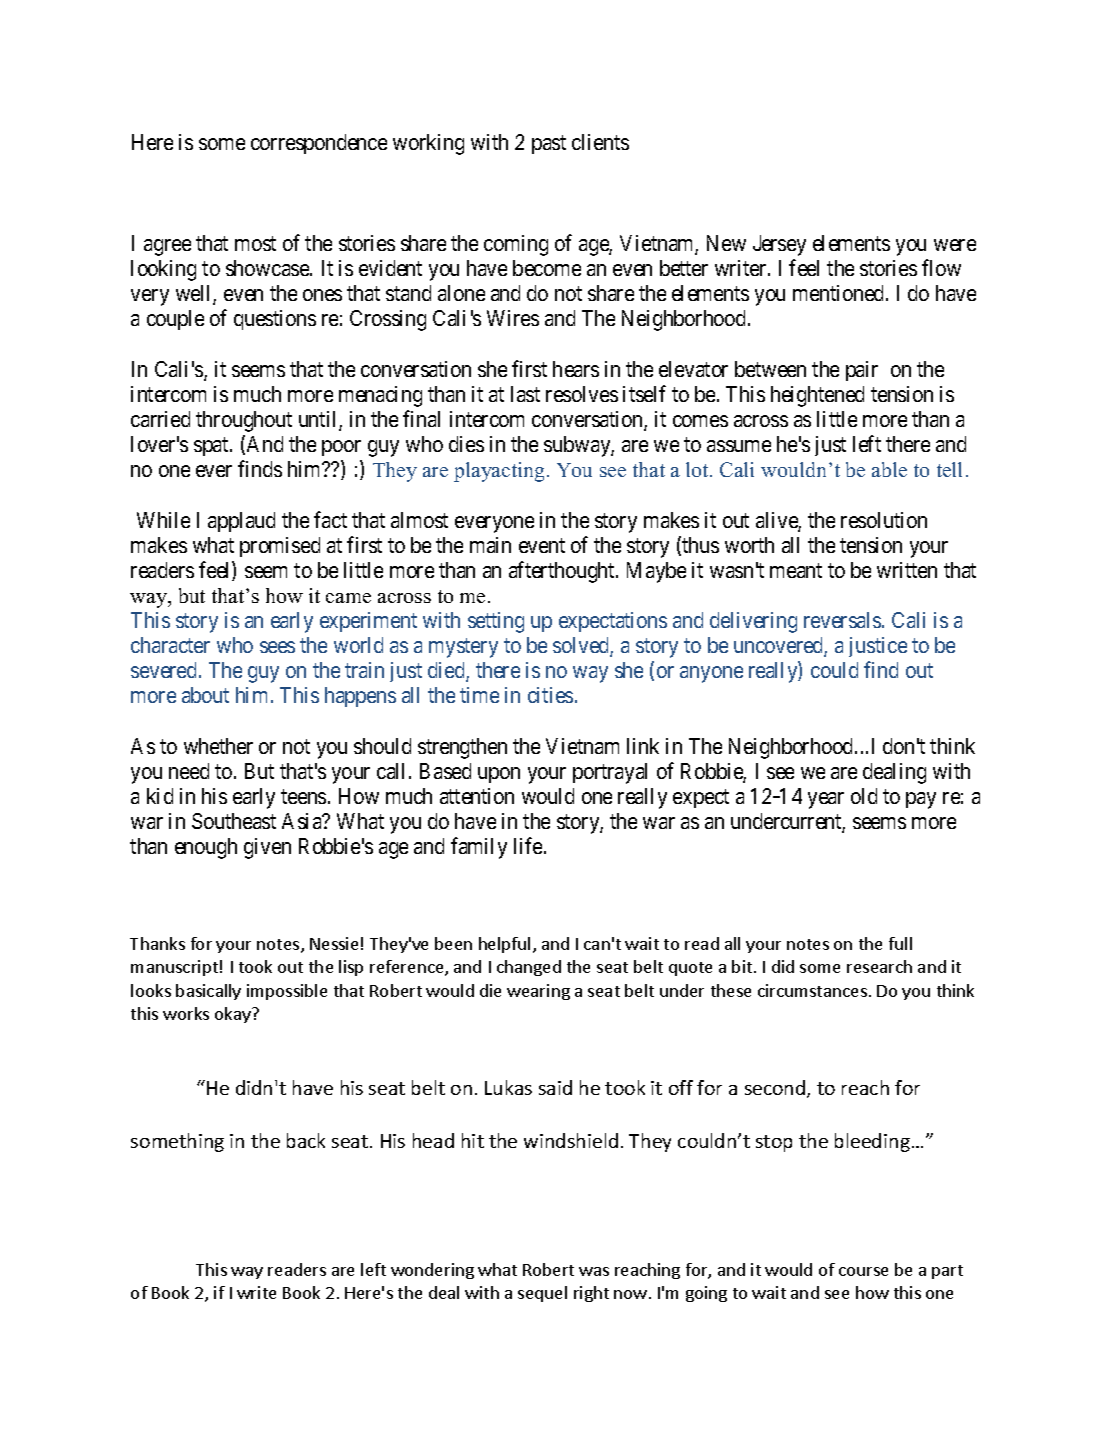 This document has width=1113, height=1440. I want to click on spat, so click(212, 447).
